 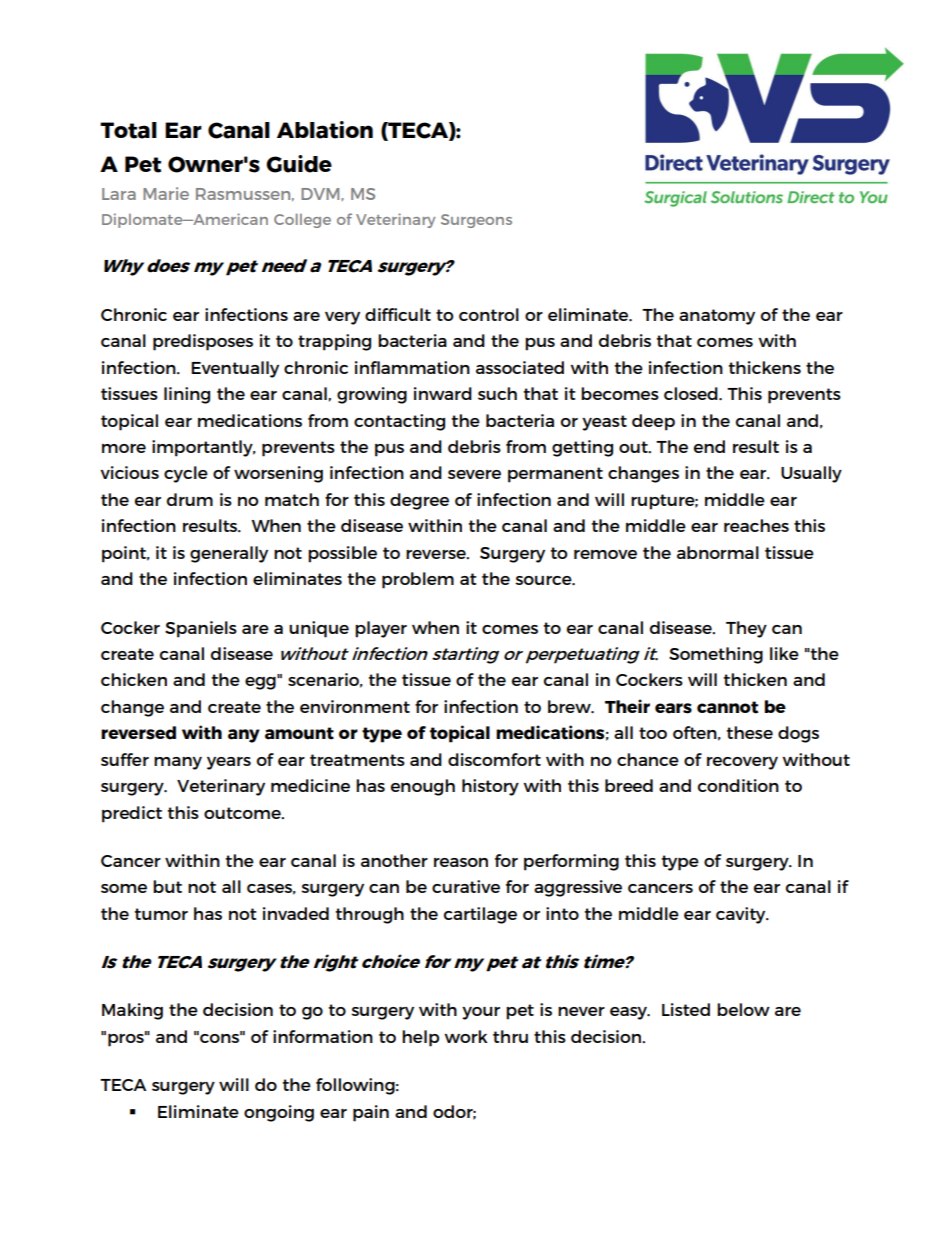 What do you see at coordinates (166, 193) in the image?
I see `Marie` at bounding box center [166, 193].
